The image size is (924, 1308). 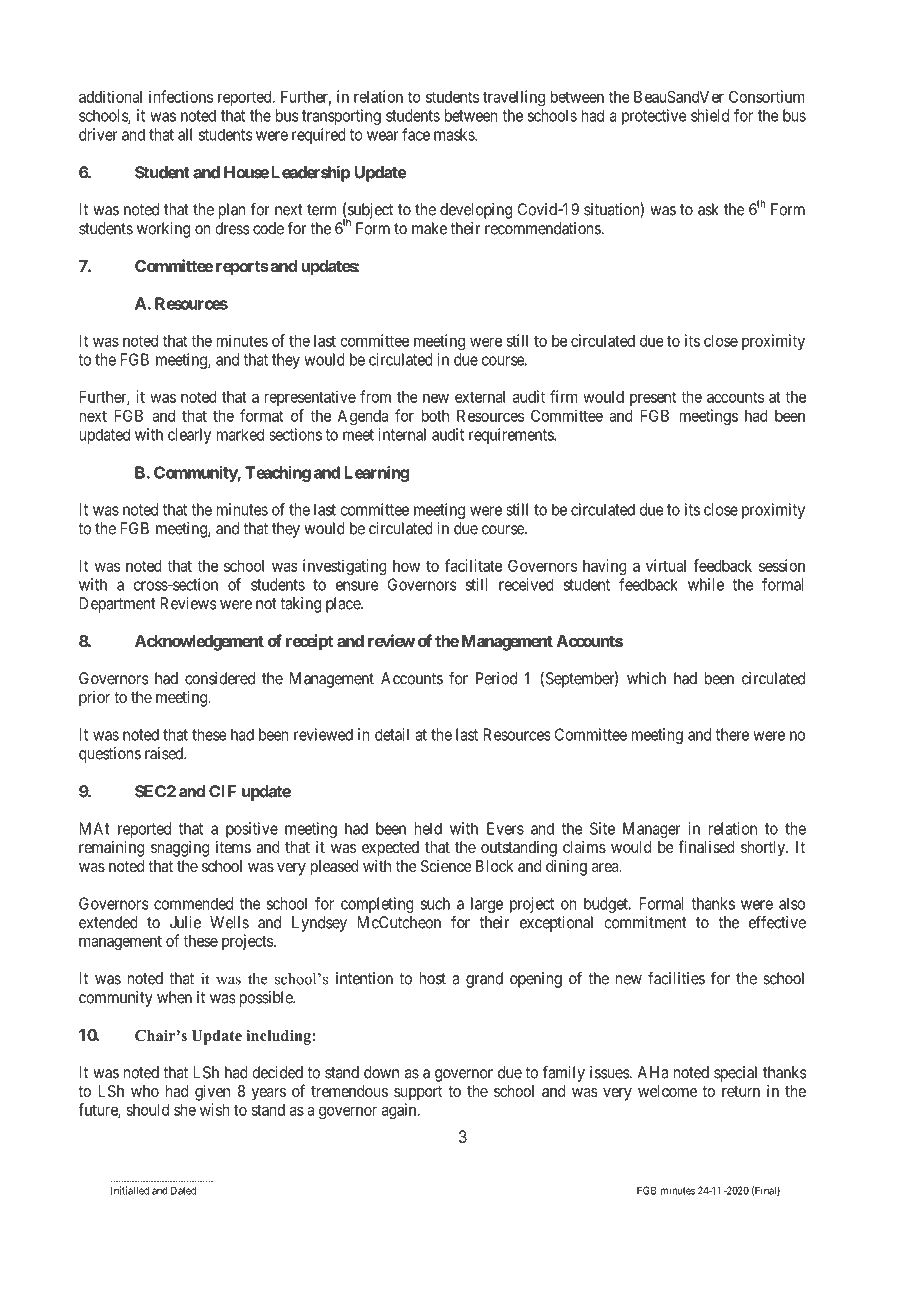 I want to click on face, so click(x=416, y=134).
